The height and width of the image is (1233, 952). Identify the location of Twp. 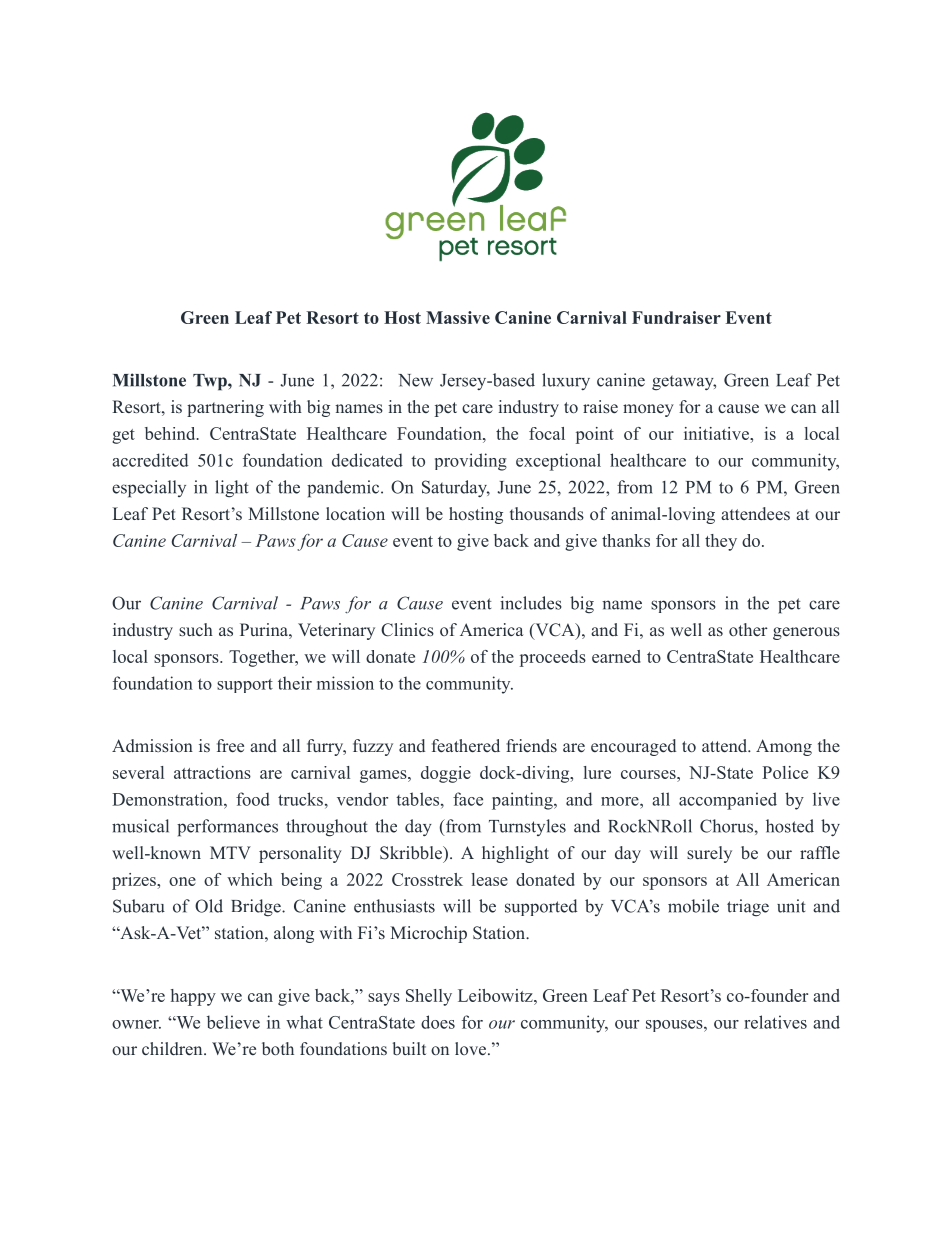
(211, 382).
